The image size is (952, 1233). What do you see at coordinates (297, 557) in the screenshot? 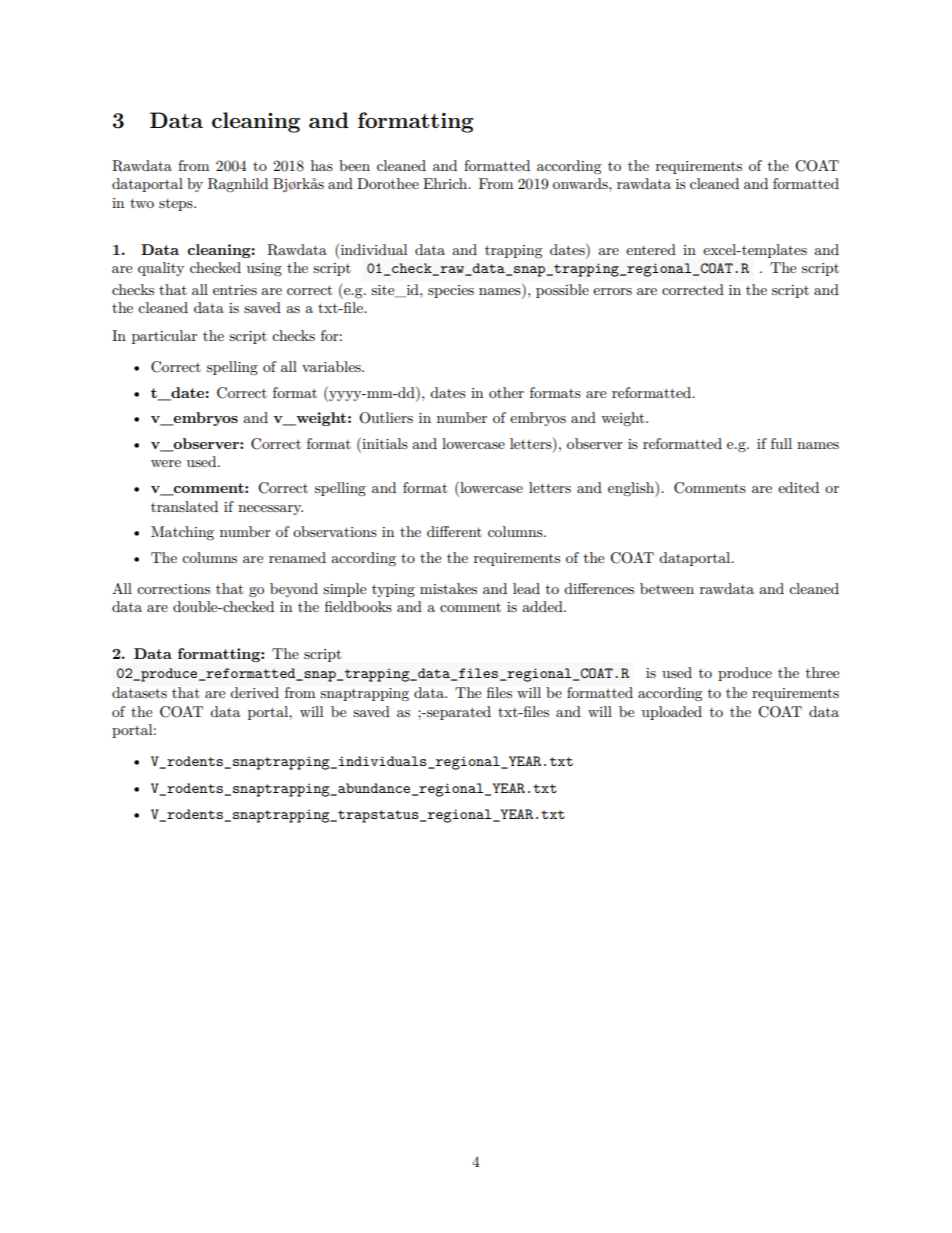
I see `renamed` at bounding box center [297, 557].
